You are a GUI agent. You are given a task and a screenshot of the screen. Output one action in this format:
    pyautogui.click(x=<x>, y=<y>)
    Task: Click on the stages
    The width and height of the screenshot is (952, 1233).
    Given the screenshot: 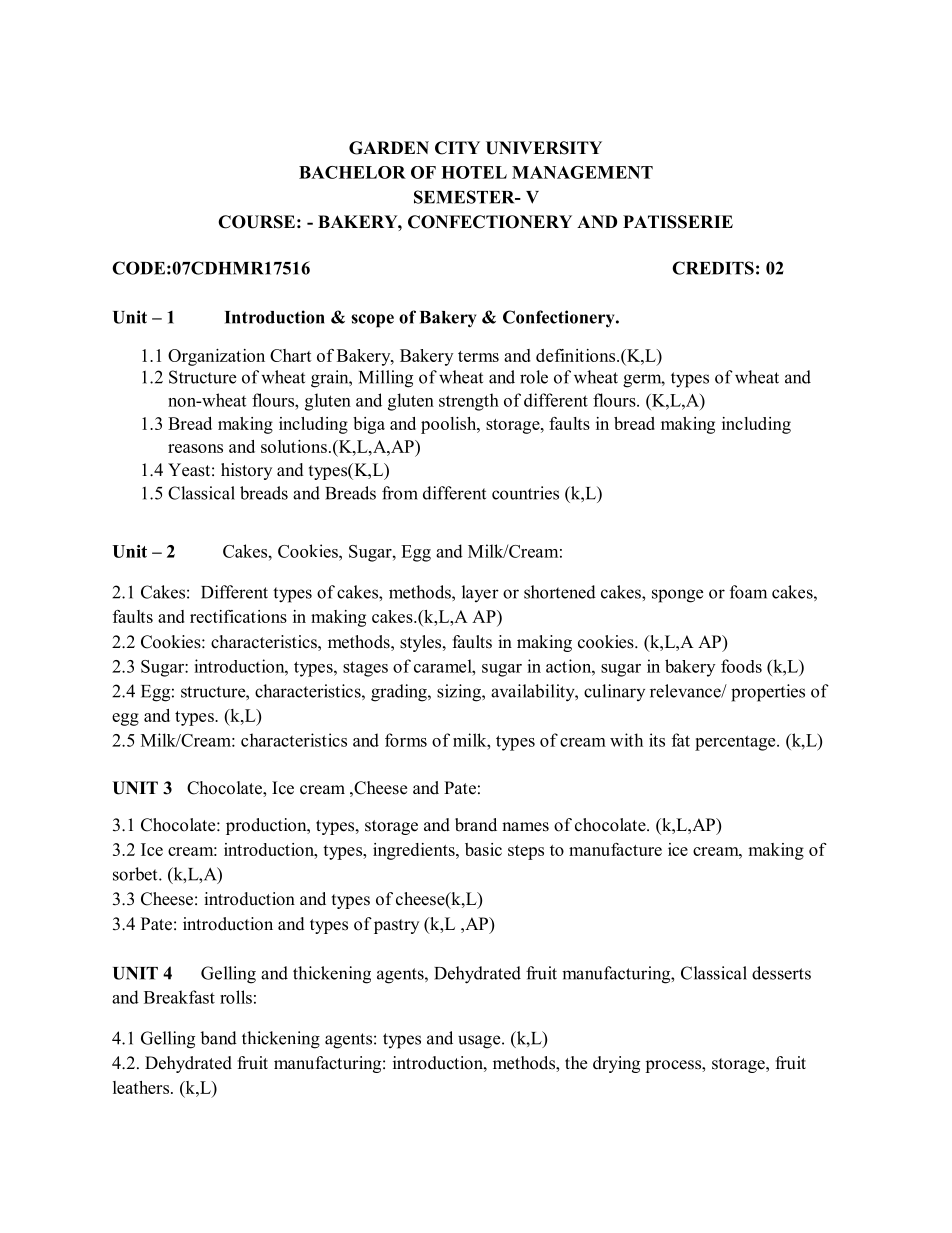 What is the action you would take?
    pyautogui.click(x=365, y=669)
